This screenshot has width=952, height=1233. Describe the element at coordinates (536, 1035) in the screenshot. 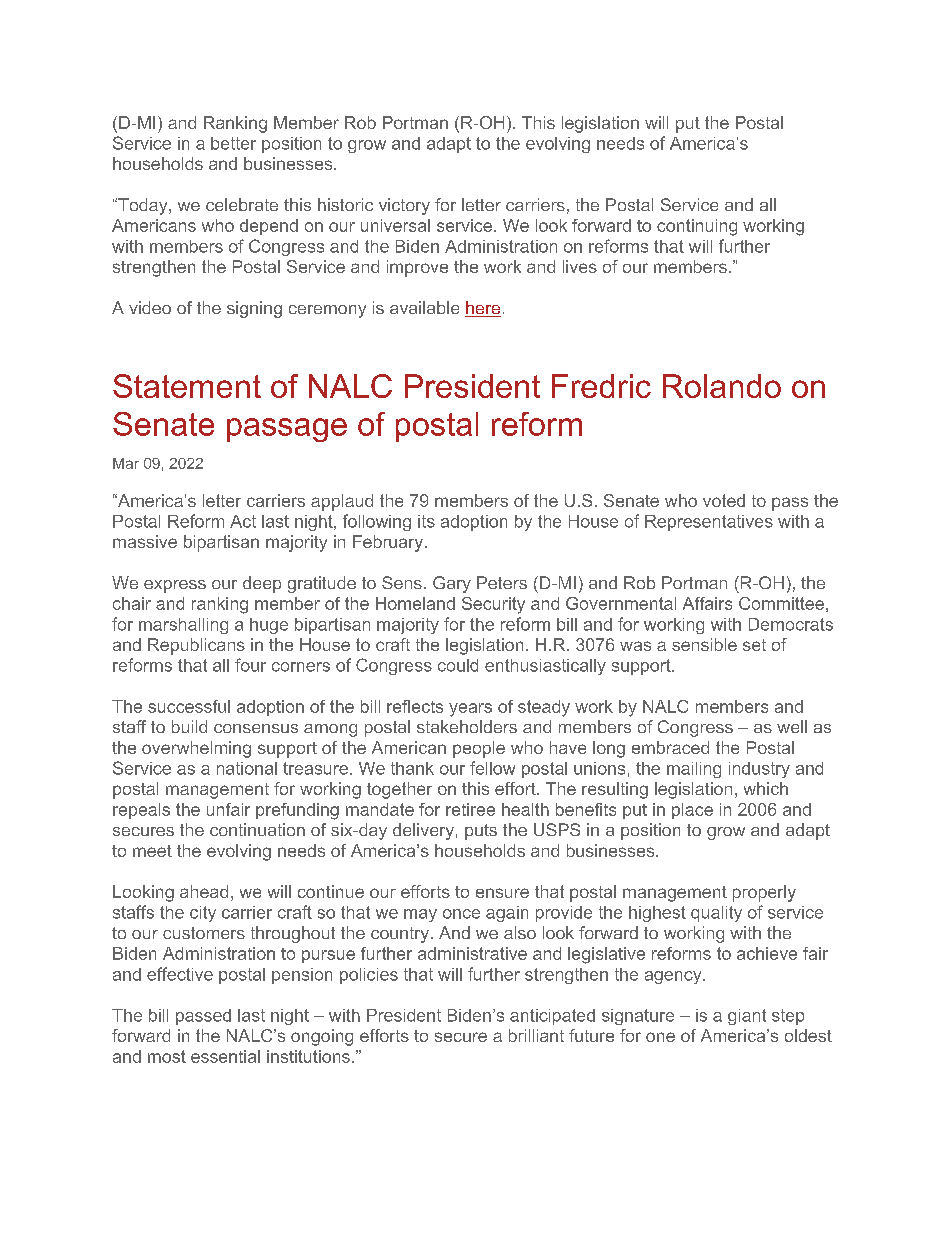

I see `brilliant` at that location.
